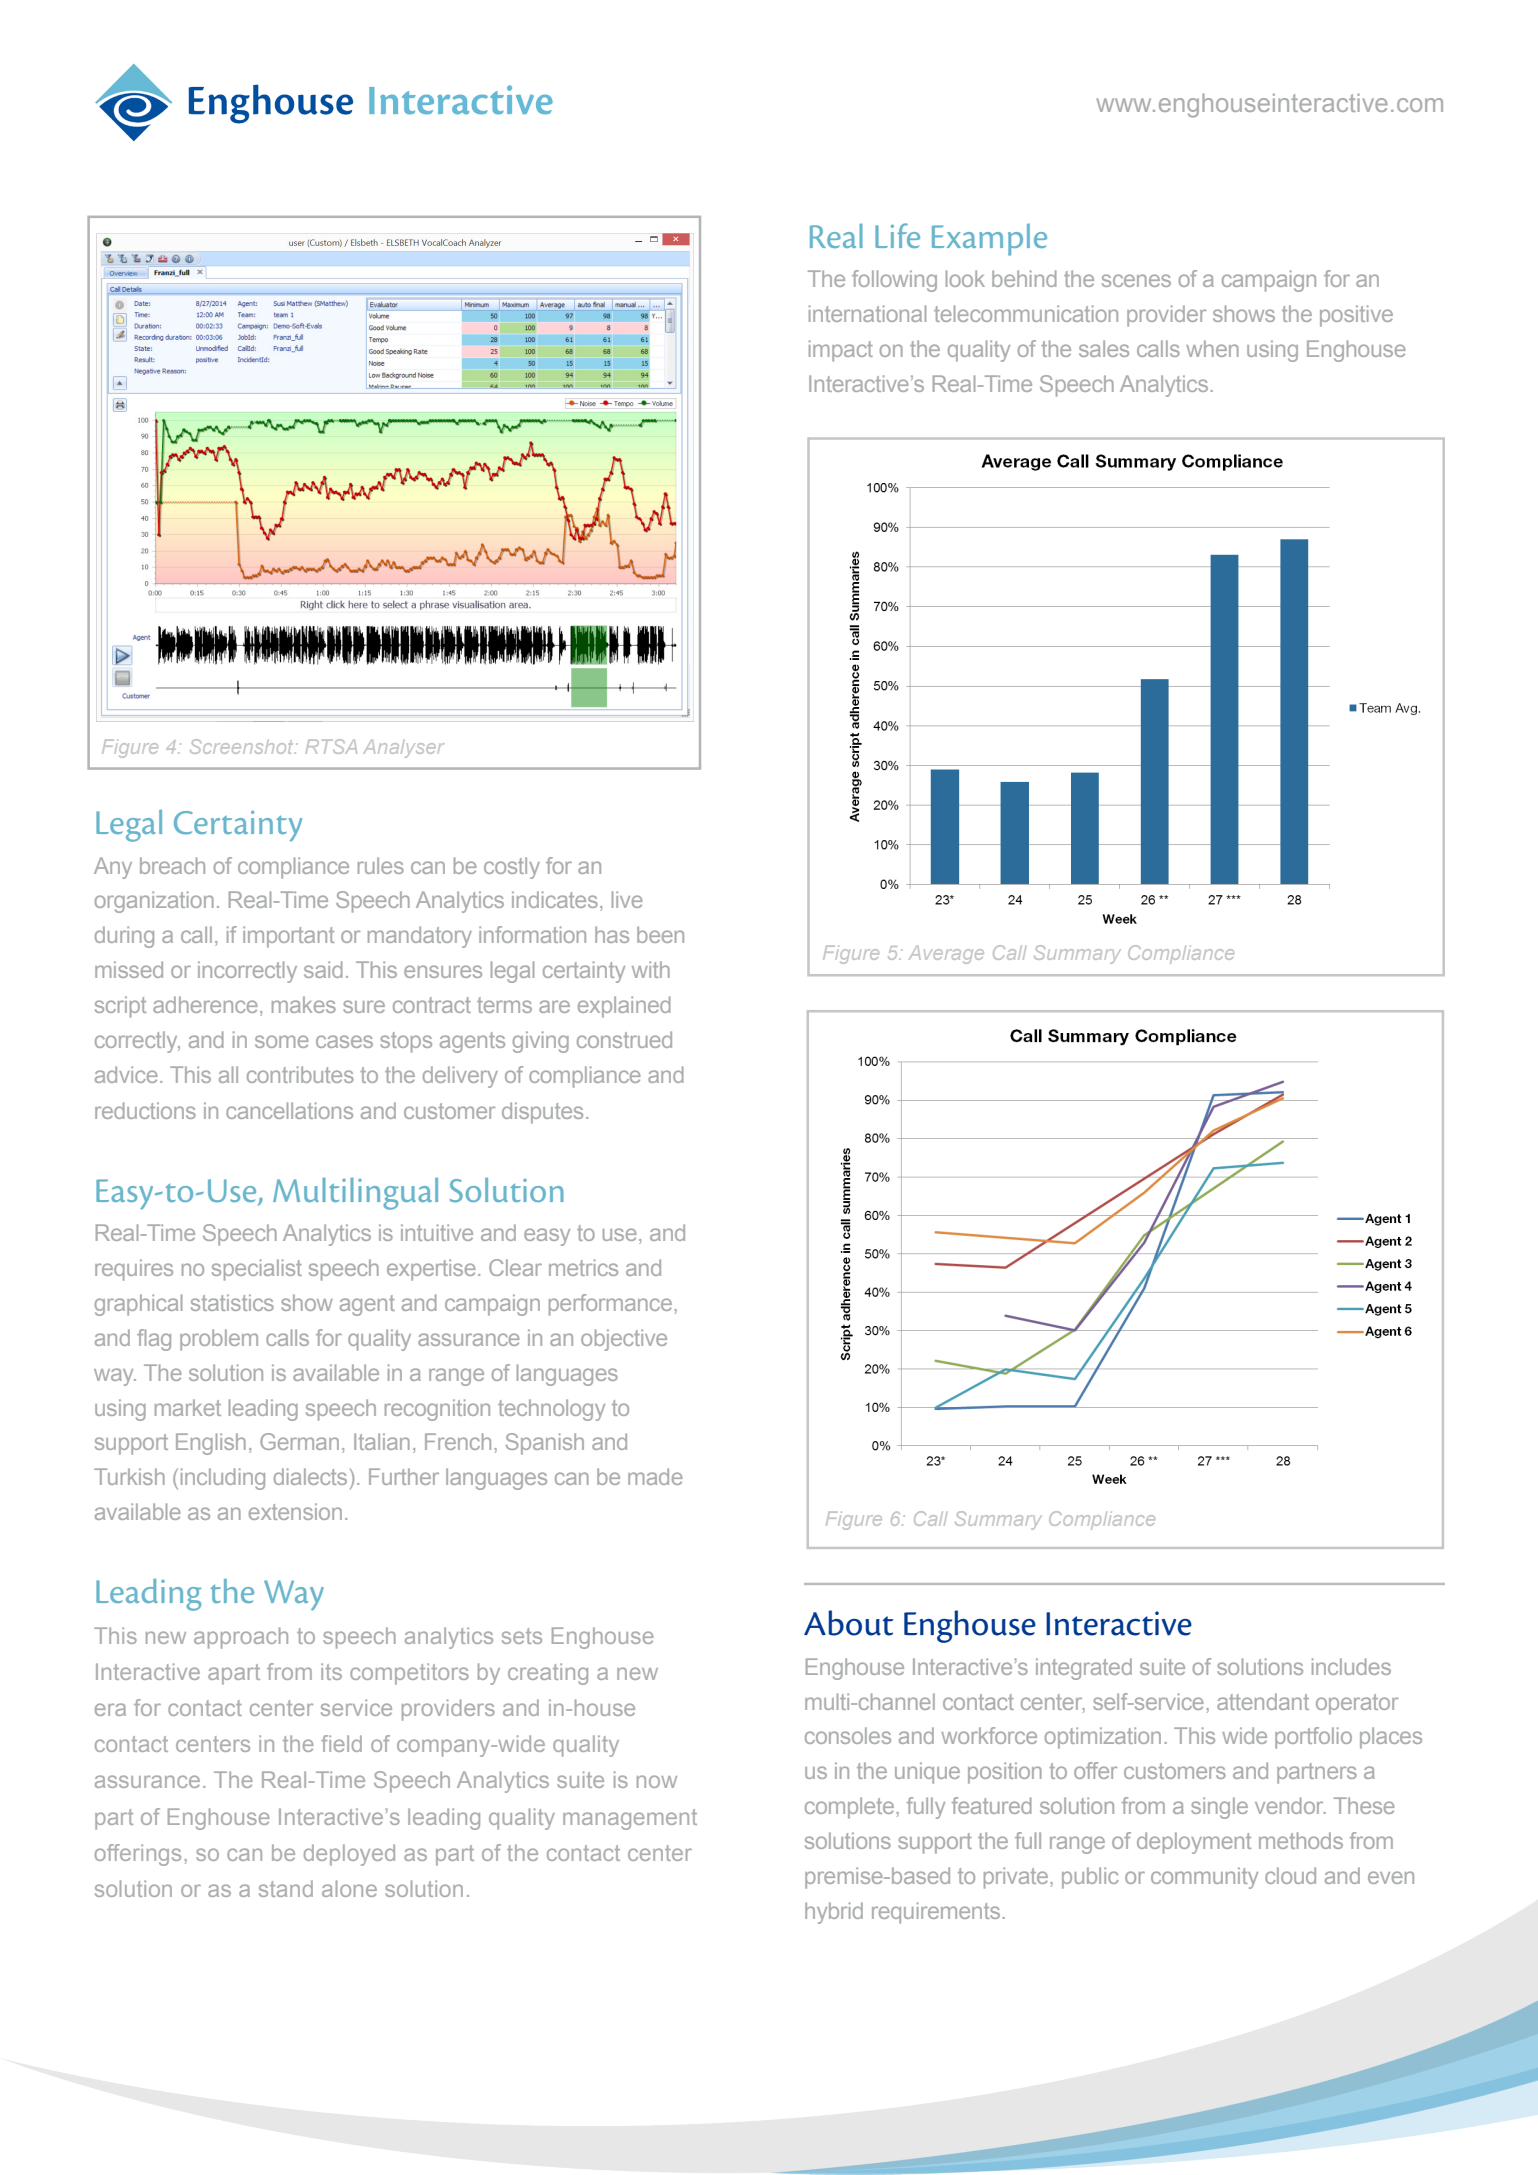 This screenshot has width=1538, height=2175. I want to click on impact, so click(841, 351).
